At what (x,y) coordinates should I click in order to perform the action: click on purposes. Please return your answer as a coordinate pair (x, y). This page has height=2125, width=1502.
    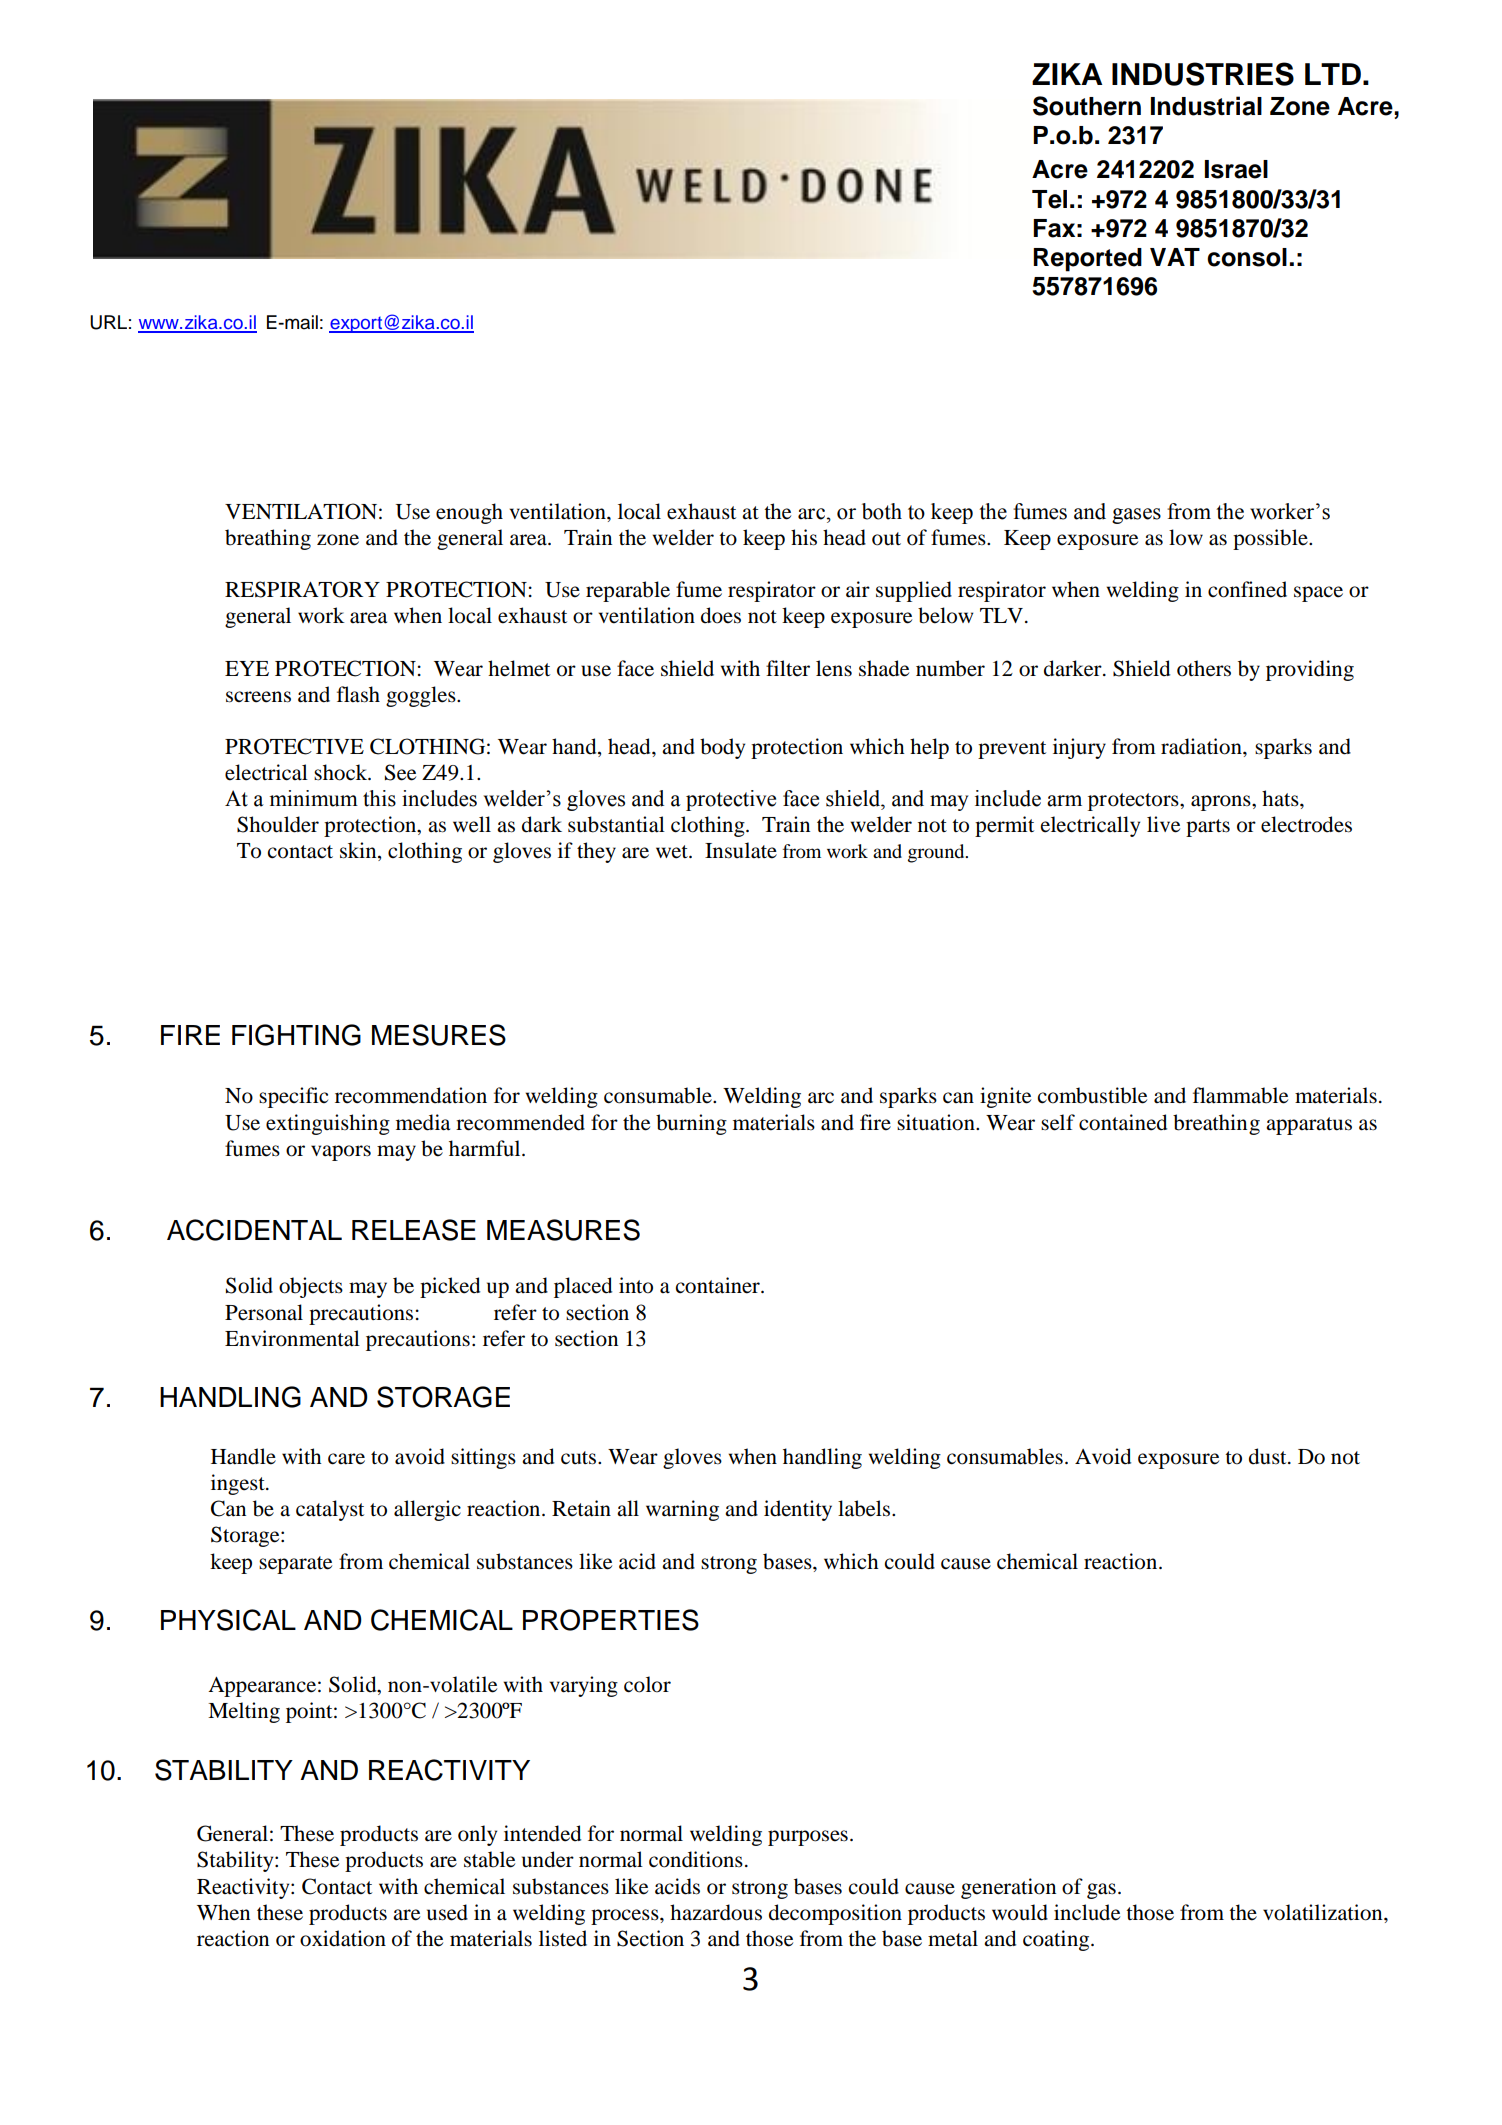
    Looking at the image, I should click on (808, 1838).
